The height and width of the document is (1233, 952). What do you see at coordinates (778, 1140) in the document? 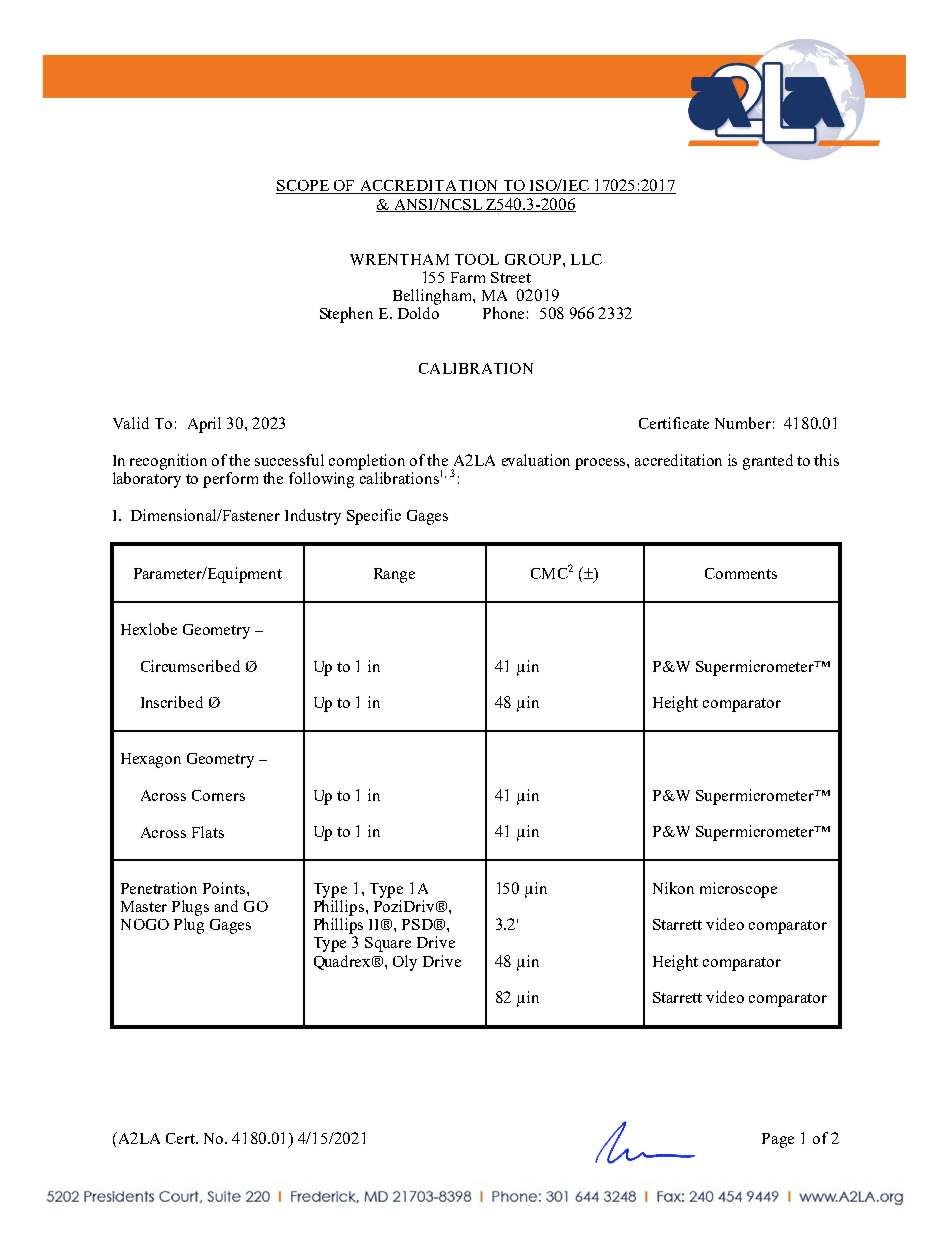
I see `Page` at bounding box center [778, 1140].
